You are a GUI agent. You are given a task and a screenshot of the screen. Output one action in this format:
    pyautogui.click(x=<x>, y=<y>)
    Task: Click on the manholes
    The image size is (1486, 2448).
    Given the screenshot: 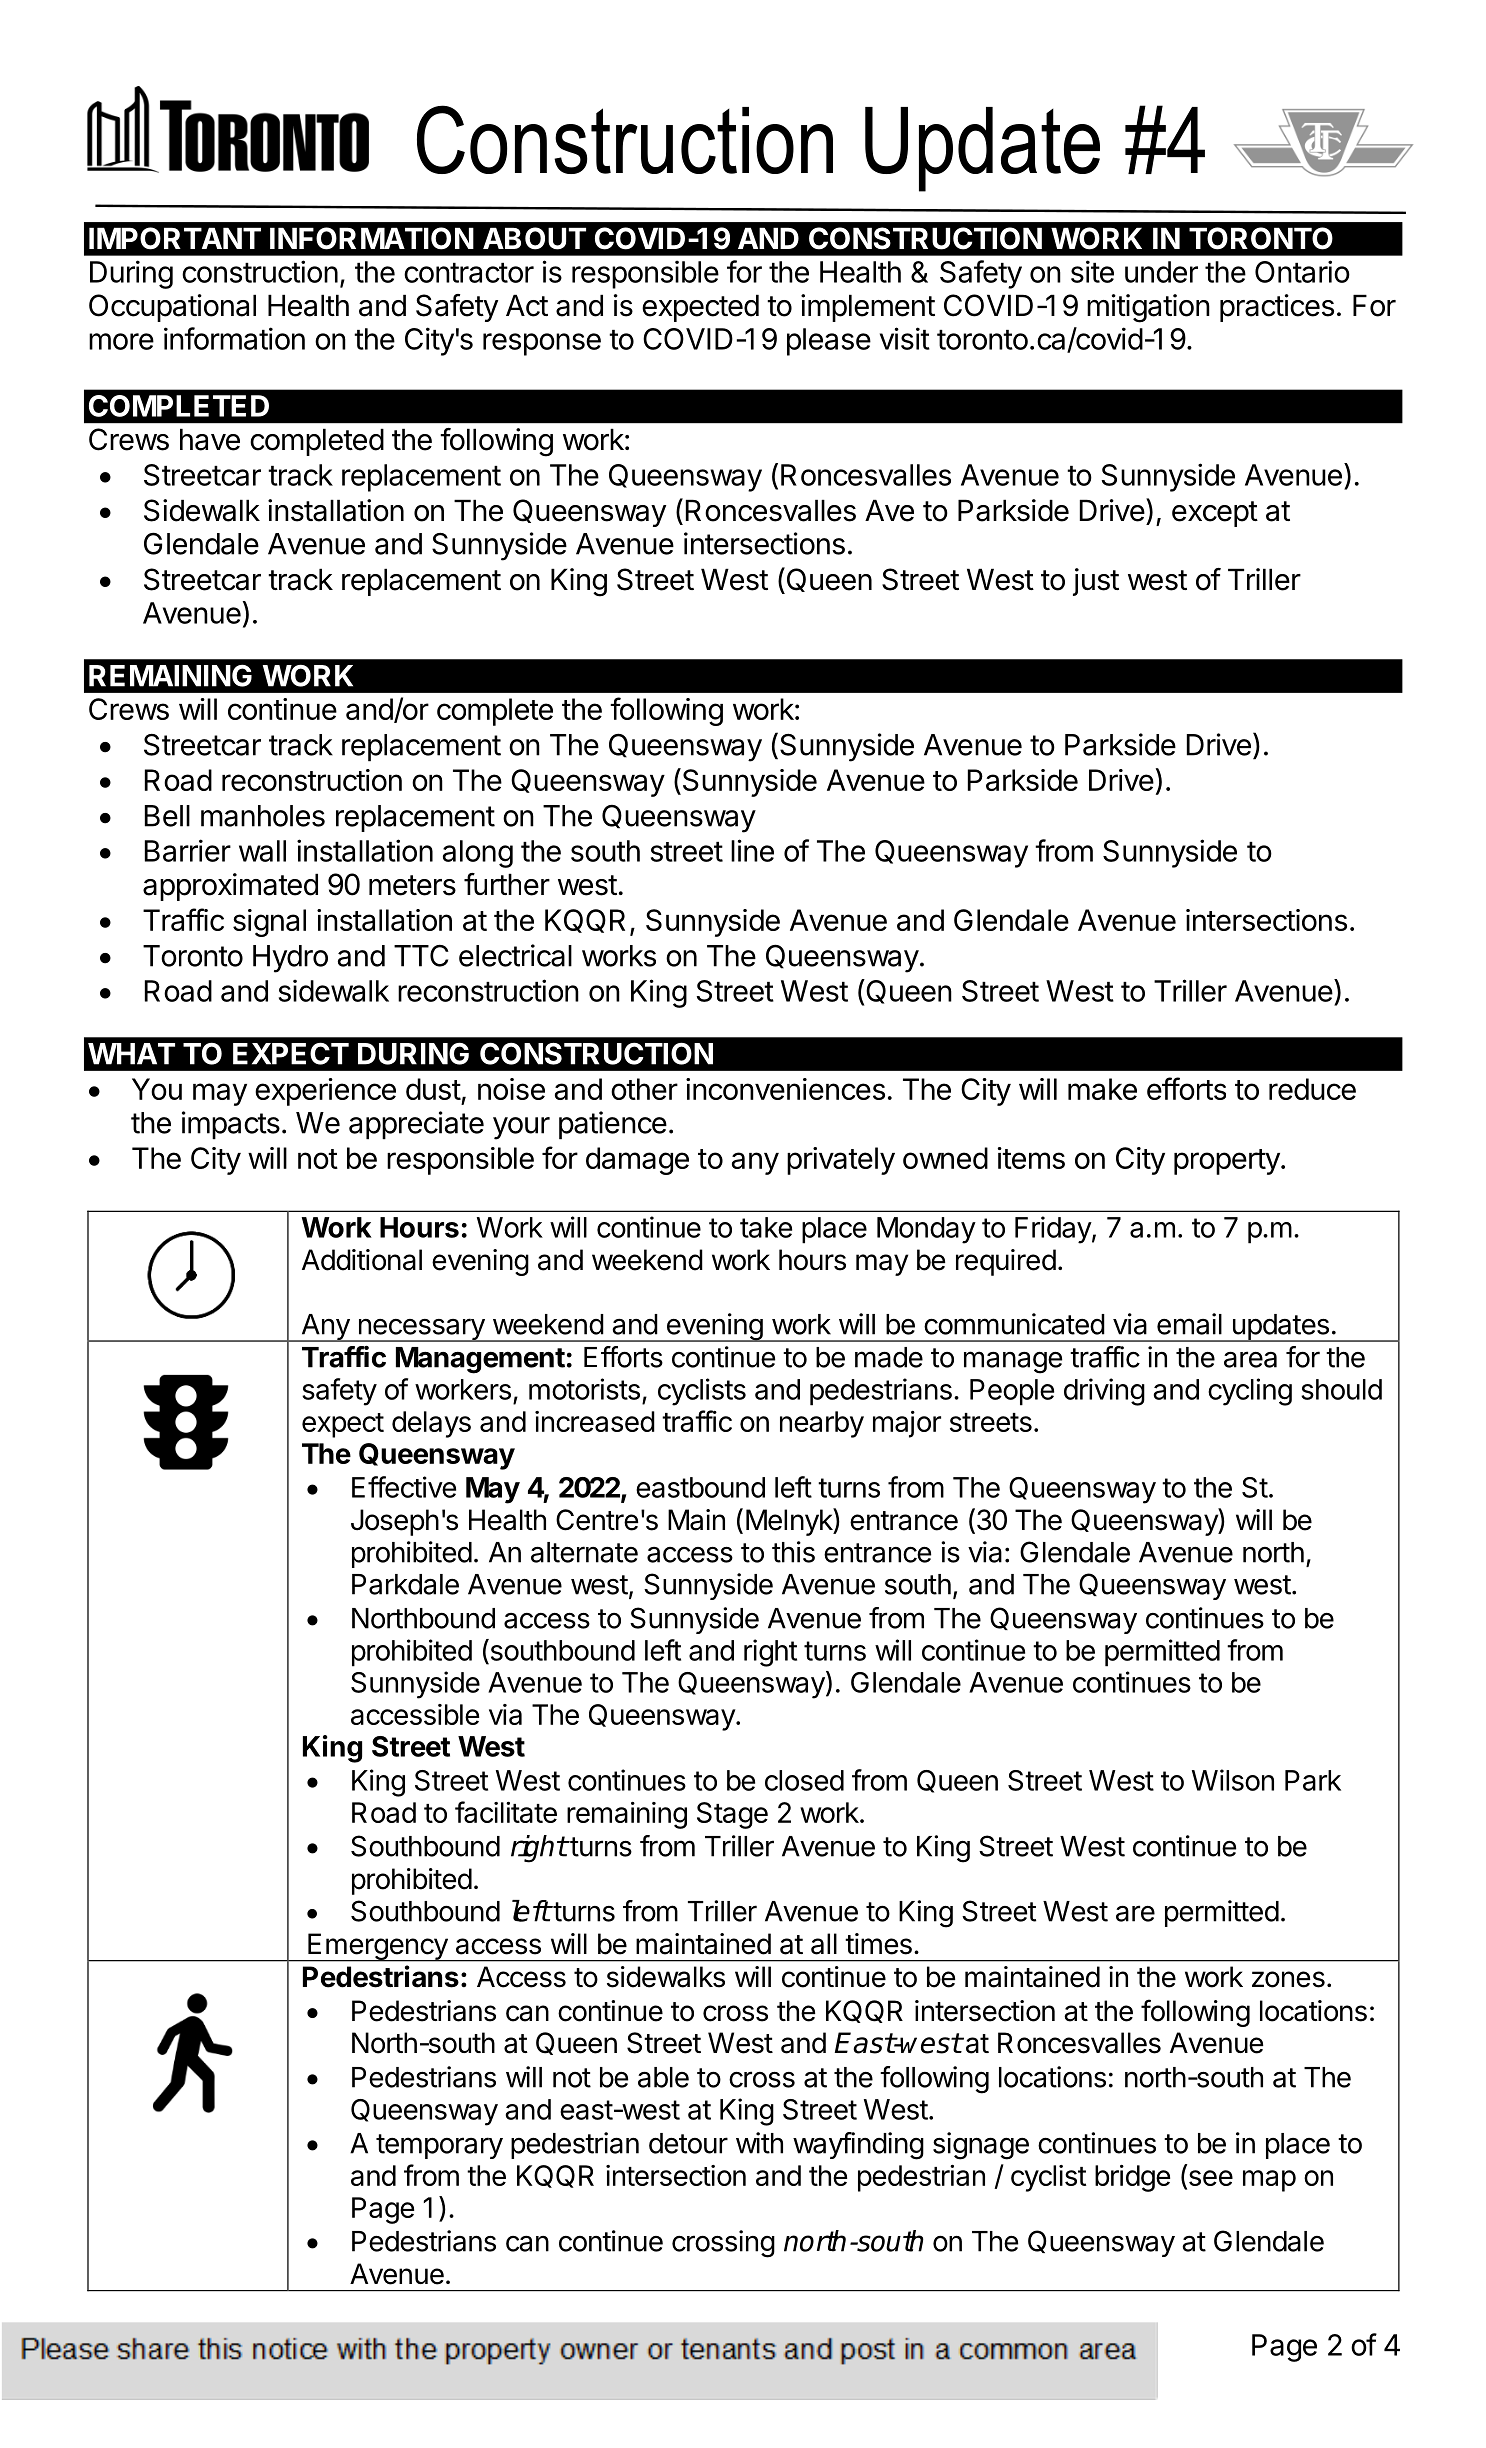 What is the action you would take?
    pyautogui.click(x=263, y=816)
